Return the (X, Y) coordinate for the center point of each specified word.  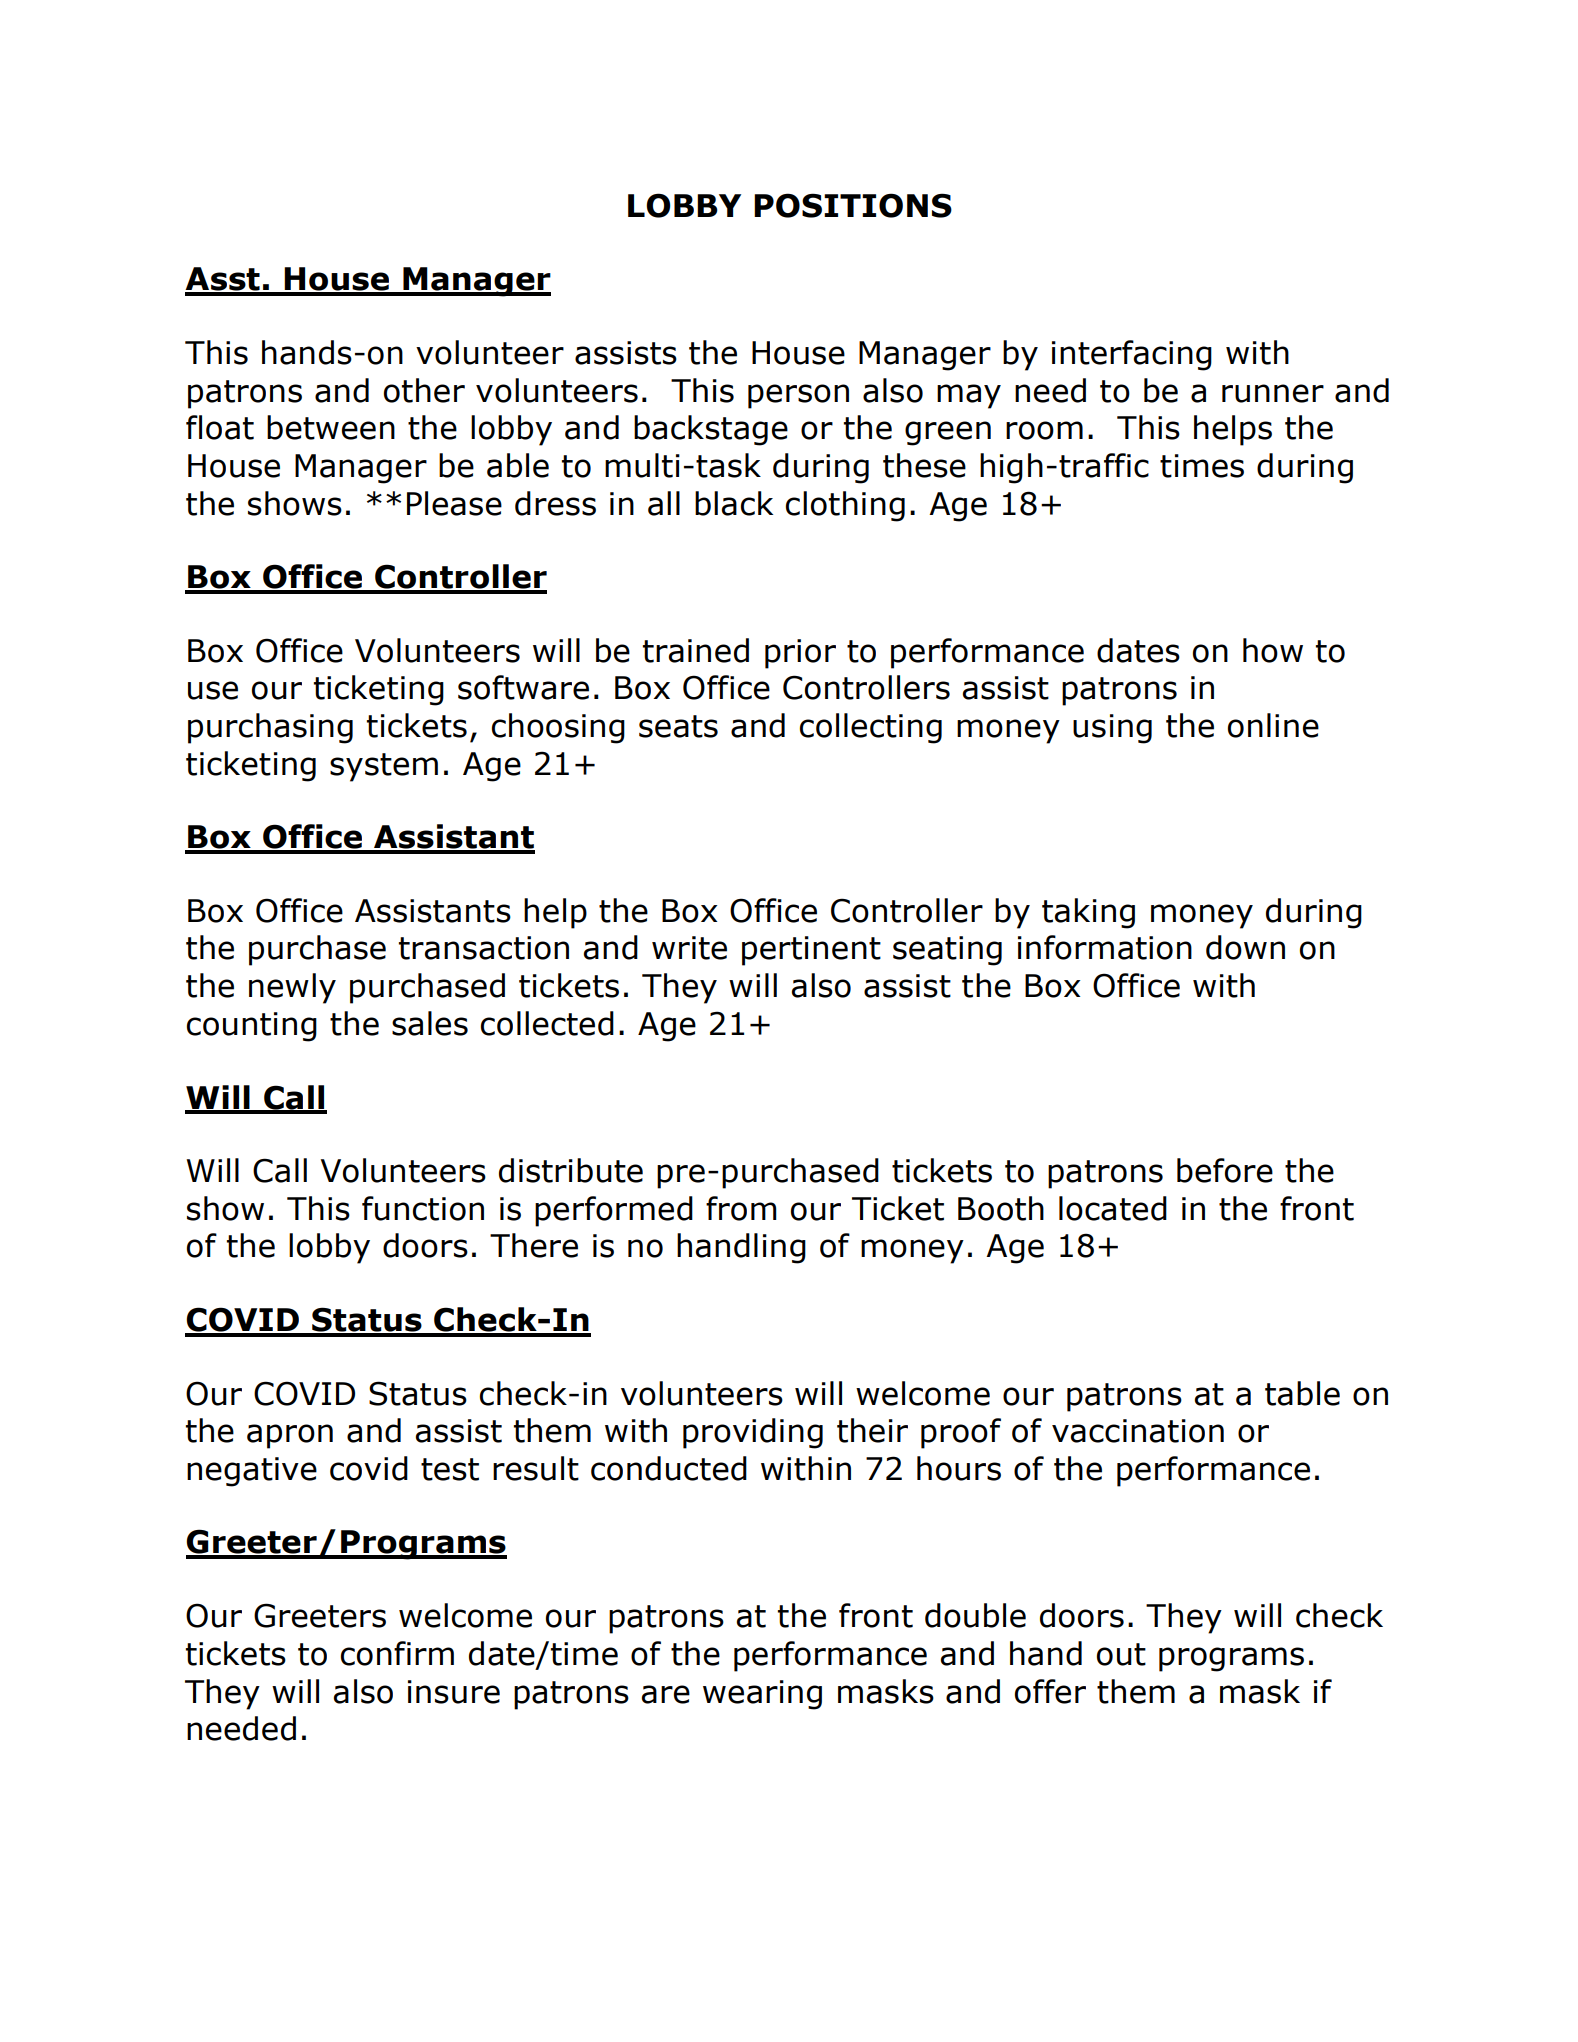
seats (678, 726)
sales (430, 1023)
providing (753, 1433)
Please (454, 503)
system (384, 767)
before (1225, 1170)
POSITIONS (853, 205)
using (1112, 729)
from (741, 1208)
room (1044, 430)
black (734, 503)
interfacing (1132, 355)
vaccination (1138, 1431)
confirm (397, 1653)
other (424, 390)
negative (252, 1472)
